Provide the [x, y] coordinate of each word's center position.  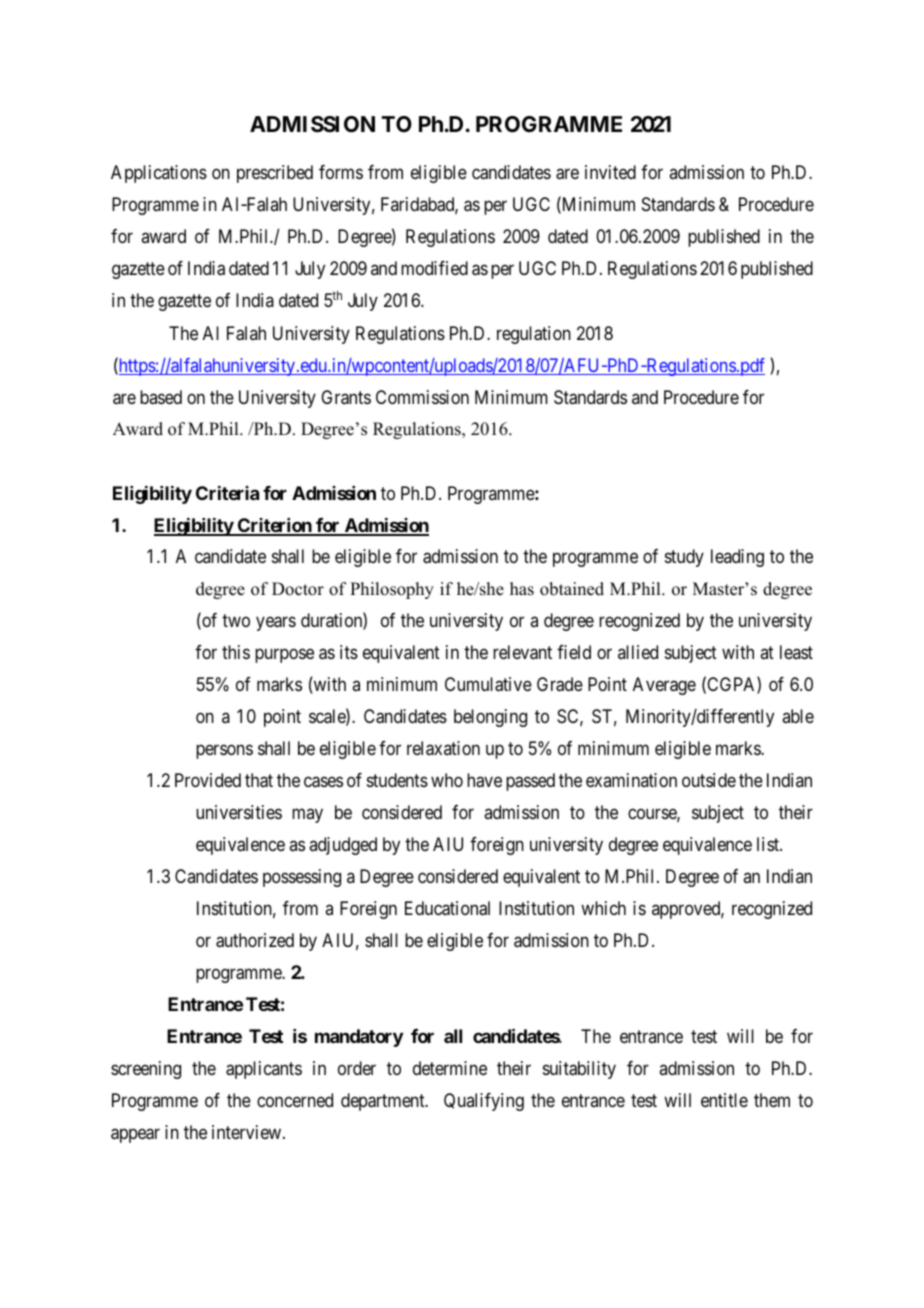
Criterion [275, 526]
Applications [159, 174]
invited [610, 172]
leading [737, 558]
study [684, 558]
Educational [447, 908]
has [522, 589]
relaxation [443, 748]
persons [224, 751]
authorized [255, 940]
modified [434, 268]
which [603, 908]
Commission [422, 397]
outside [709, 780]
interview [248, 1132]
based [161, 397]
